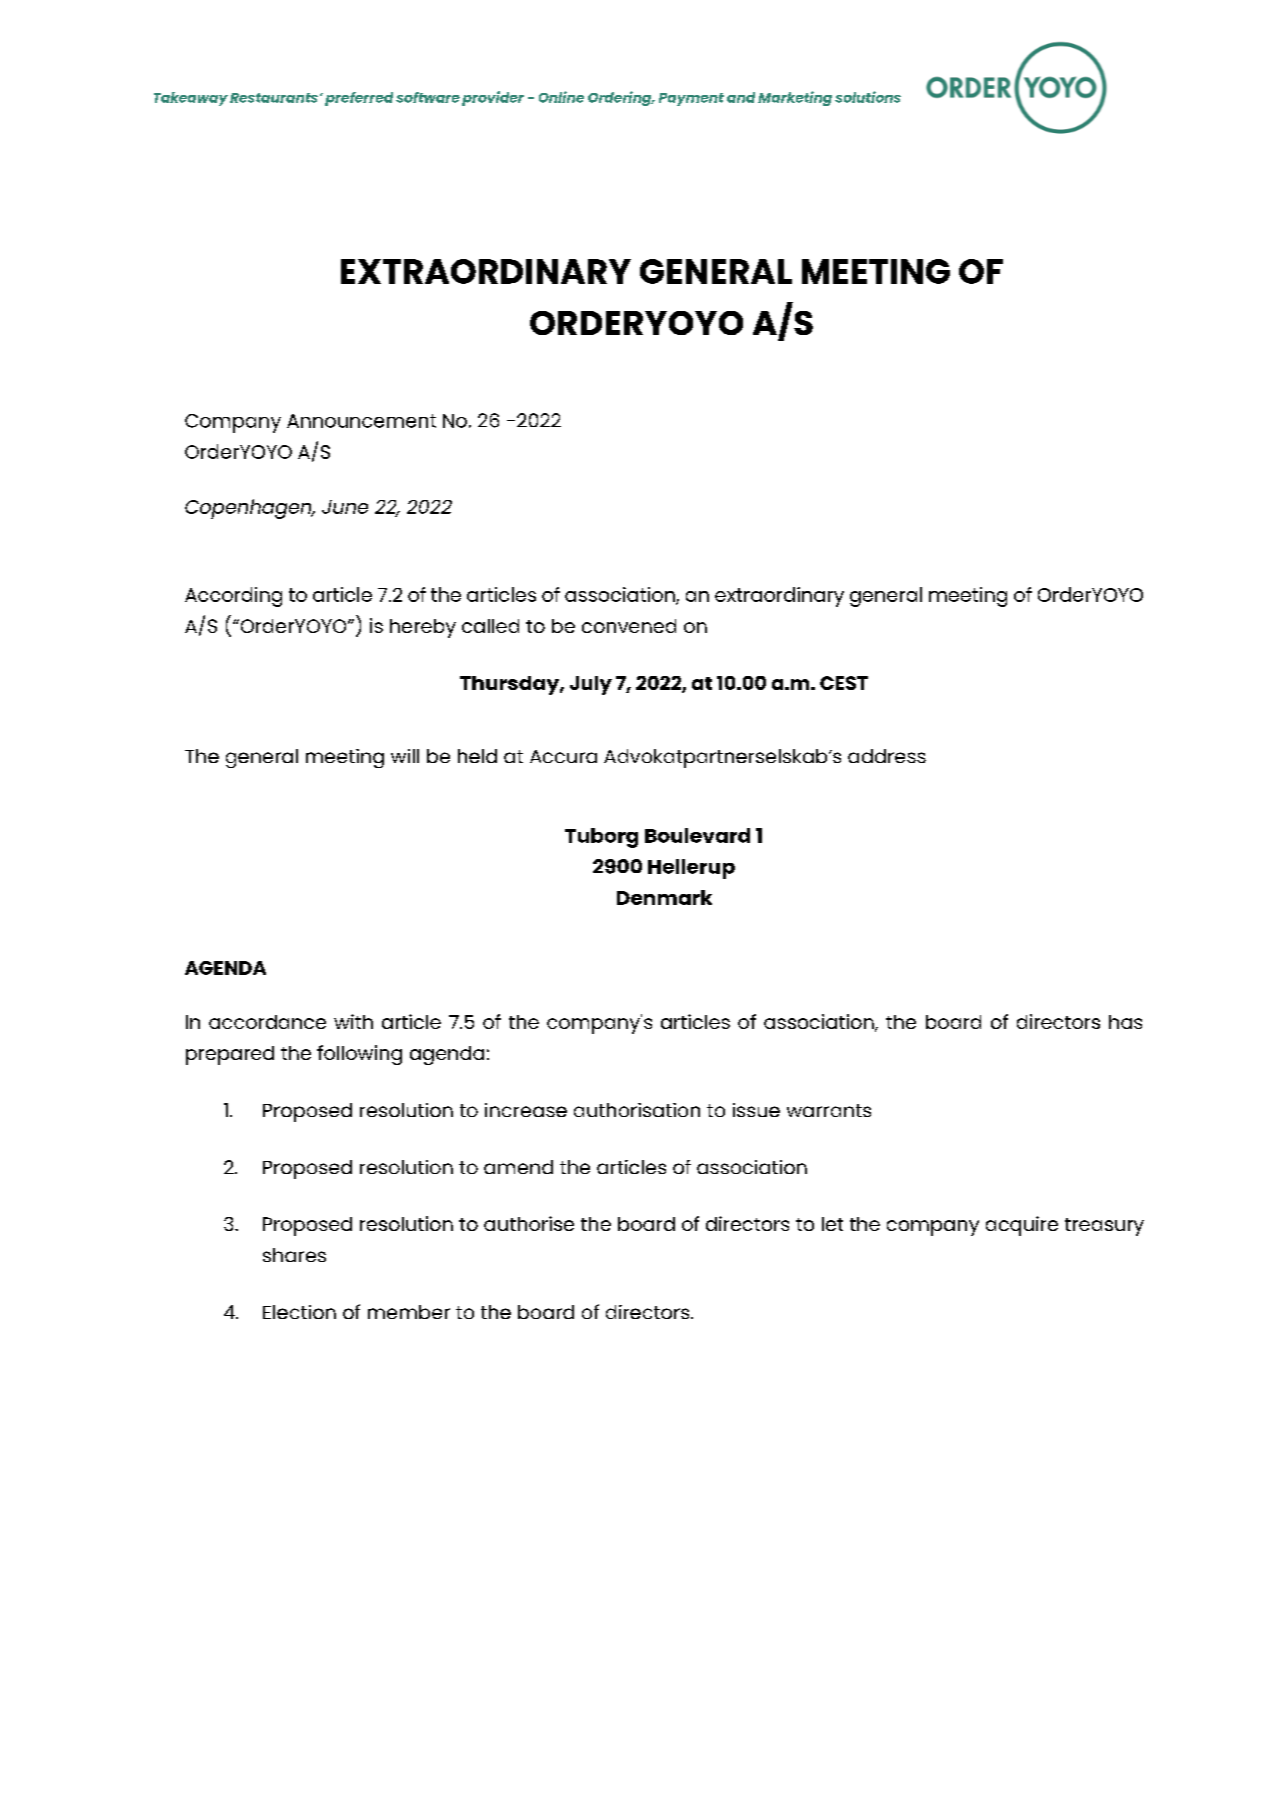 This image has height=1811, width=1281. I want to click on authorise, so click(529, 1223).
